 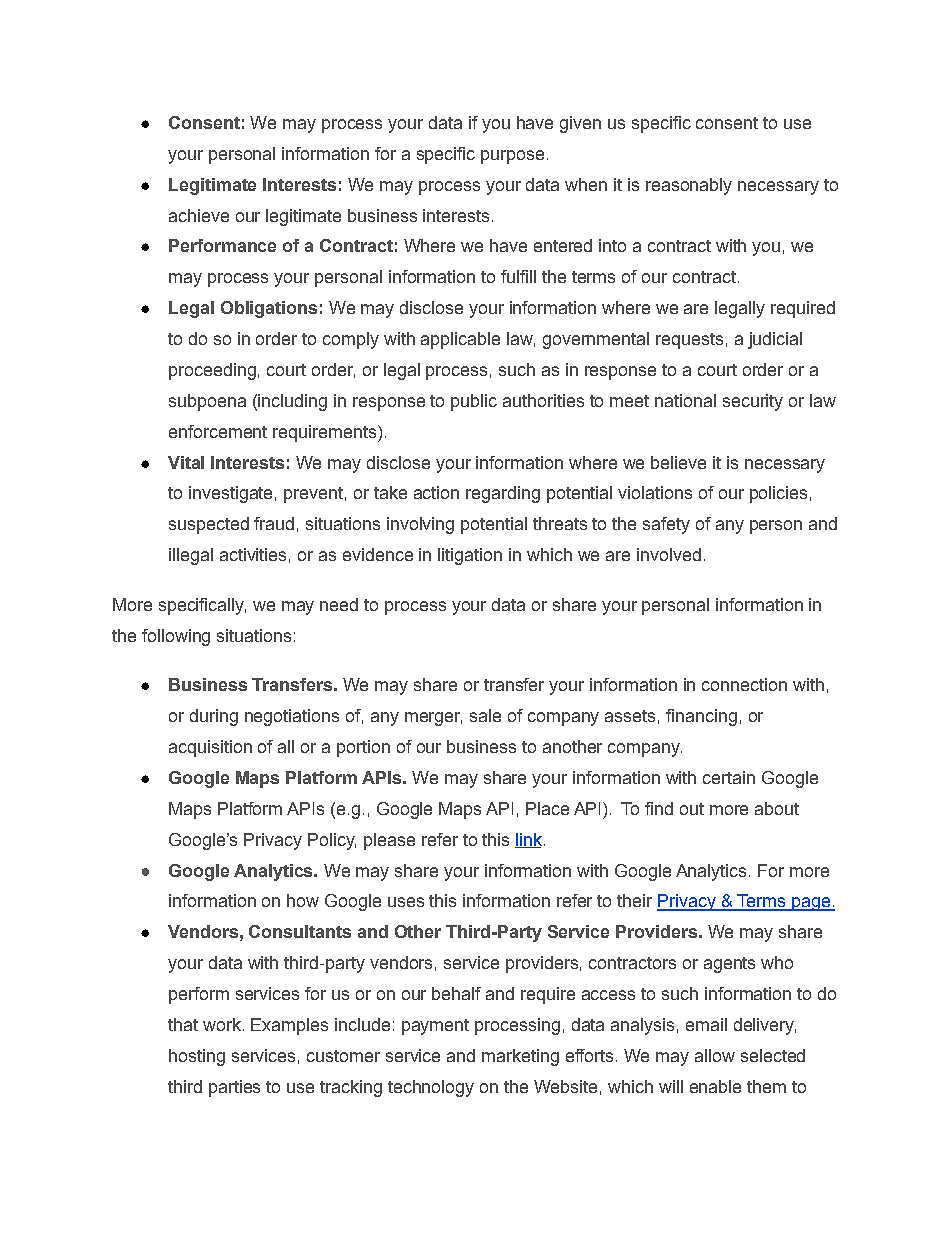 What do you see at coordinates (715, 1055) in the screenshot?
I see `allow` at bounding box center [715, 1055].
